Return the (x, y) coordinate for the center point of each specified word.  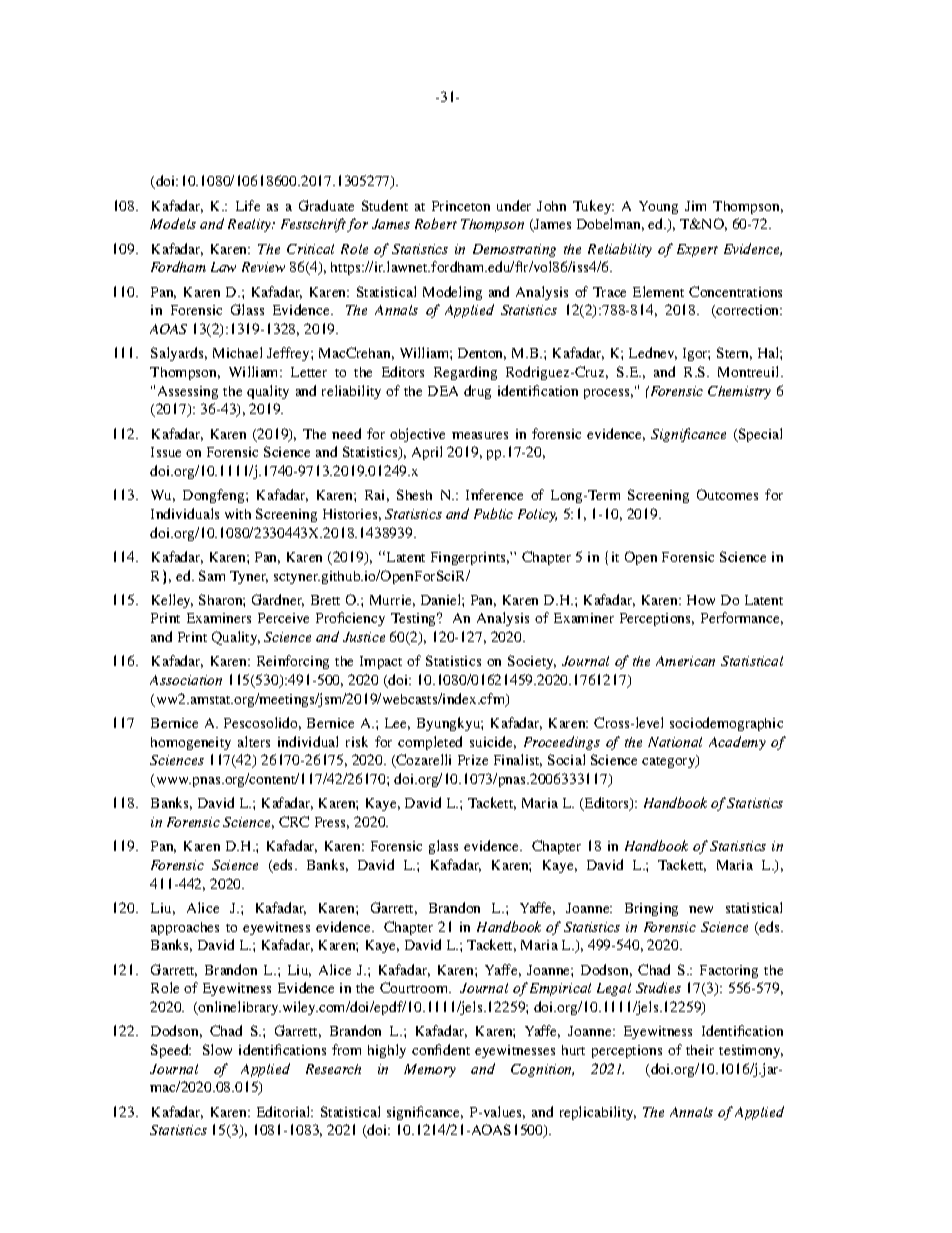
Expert (697, 250)
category (670, 761)
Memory (430, 1070)
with (238, 514)
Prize (473, 760)
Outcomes (727, 494)
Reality (251, 225)
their (700, 1050)
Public (493, 513)
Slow (217, 1049)
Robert (436, 223)
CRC (294, 821)
